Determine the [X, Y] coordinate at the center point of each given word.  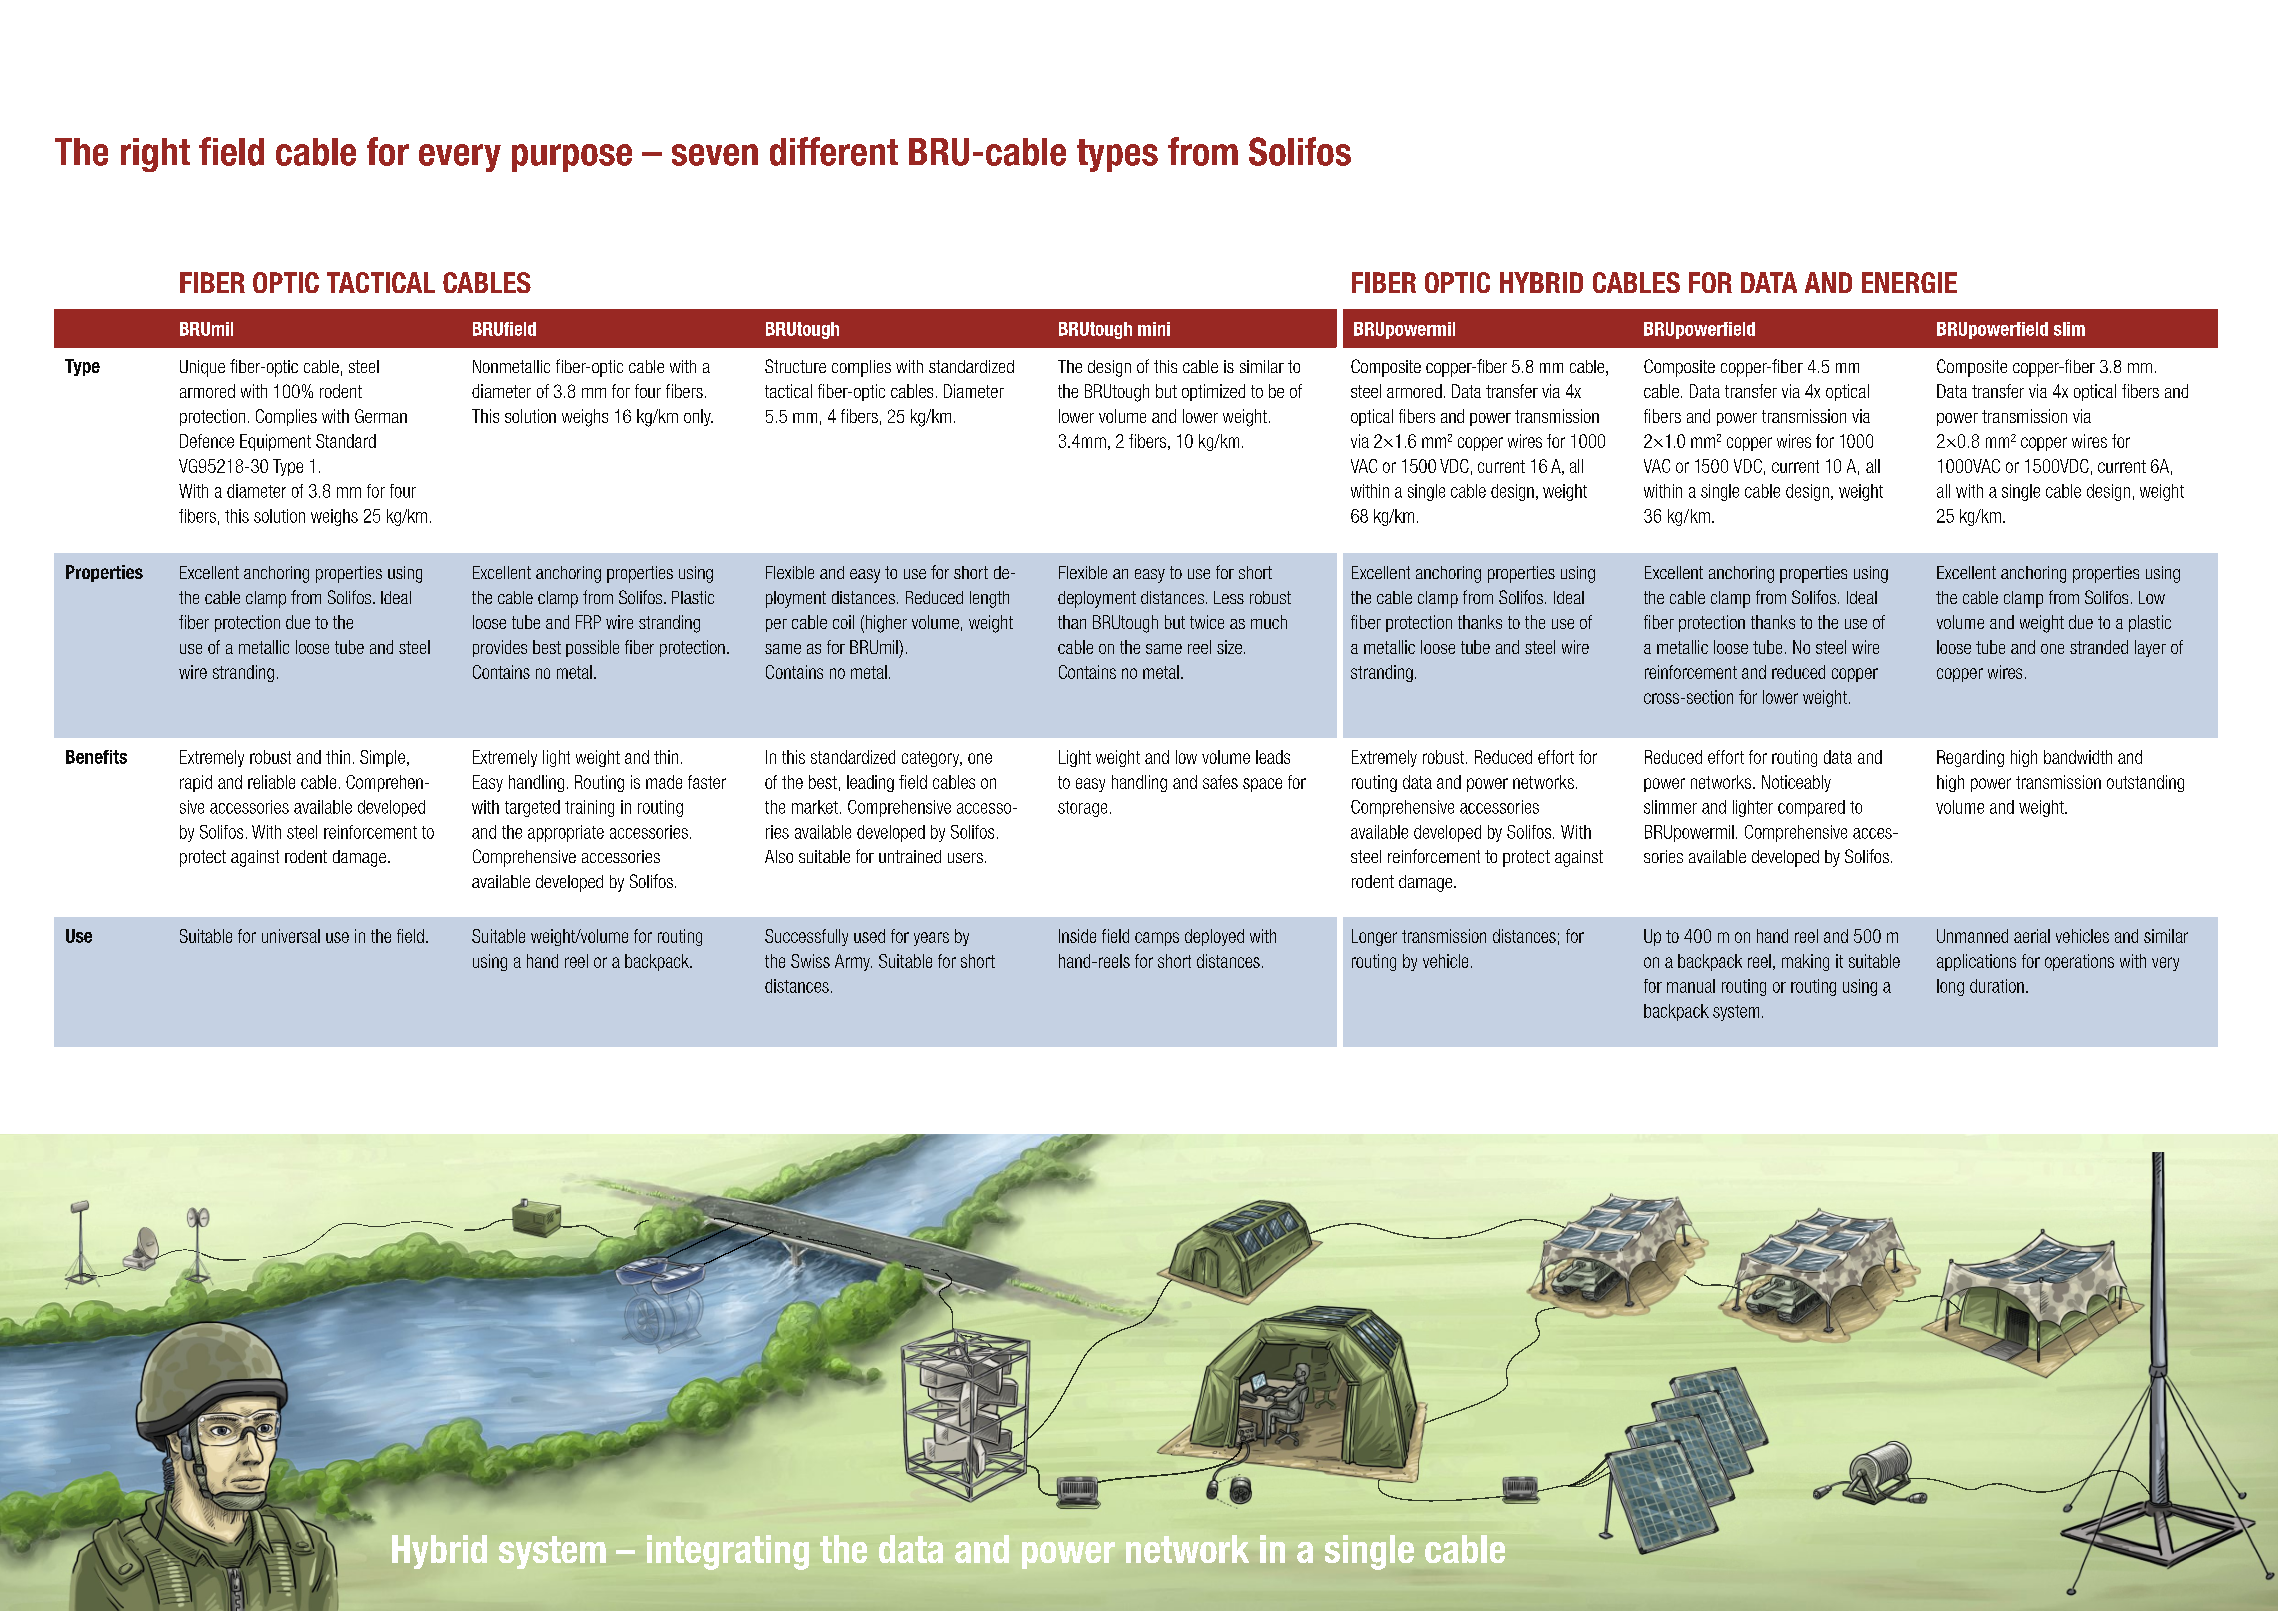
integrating [728, 1552]
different [834, 151]
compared [1811, 808]
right [155, 155]
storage [1082, 809]
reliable [271, 782]
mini [1154, 329]
